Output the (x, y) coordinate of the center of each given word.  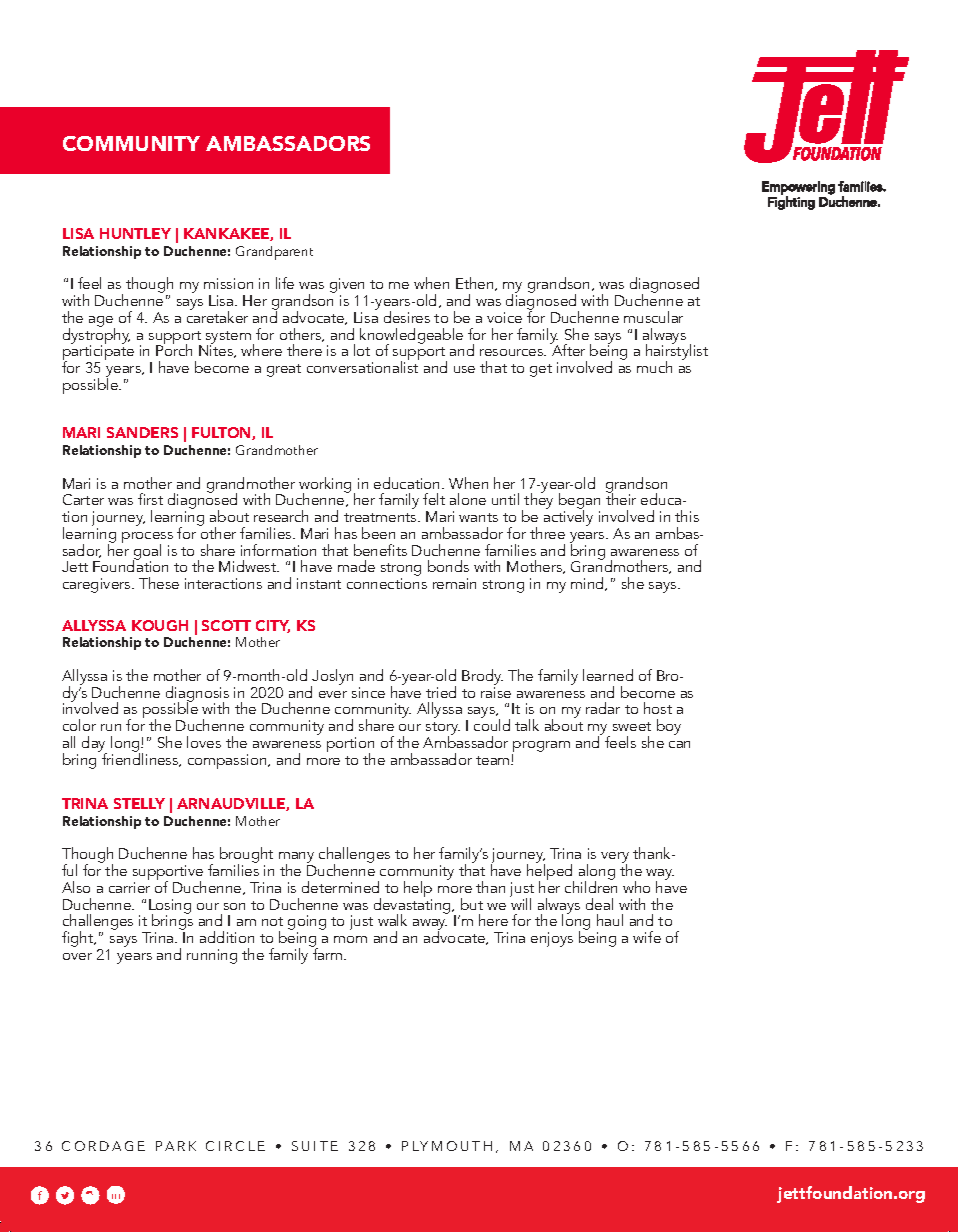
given (348, 287)
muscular (653, 317)
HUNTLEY (135, 233)
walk (392, 920)
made (356, 566)
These (159, 583)
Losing (170, 907)
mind (588, 584)
